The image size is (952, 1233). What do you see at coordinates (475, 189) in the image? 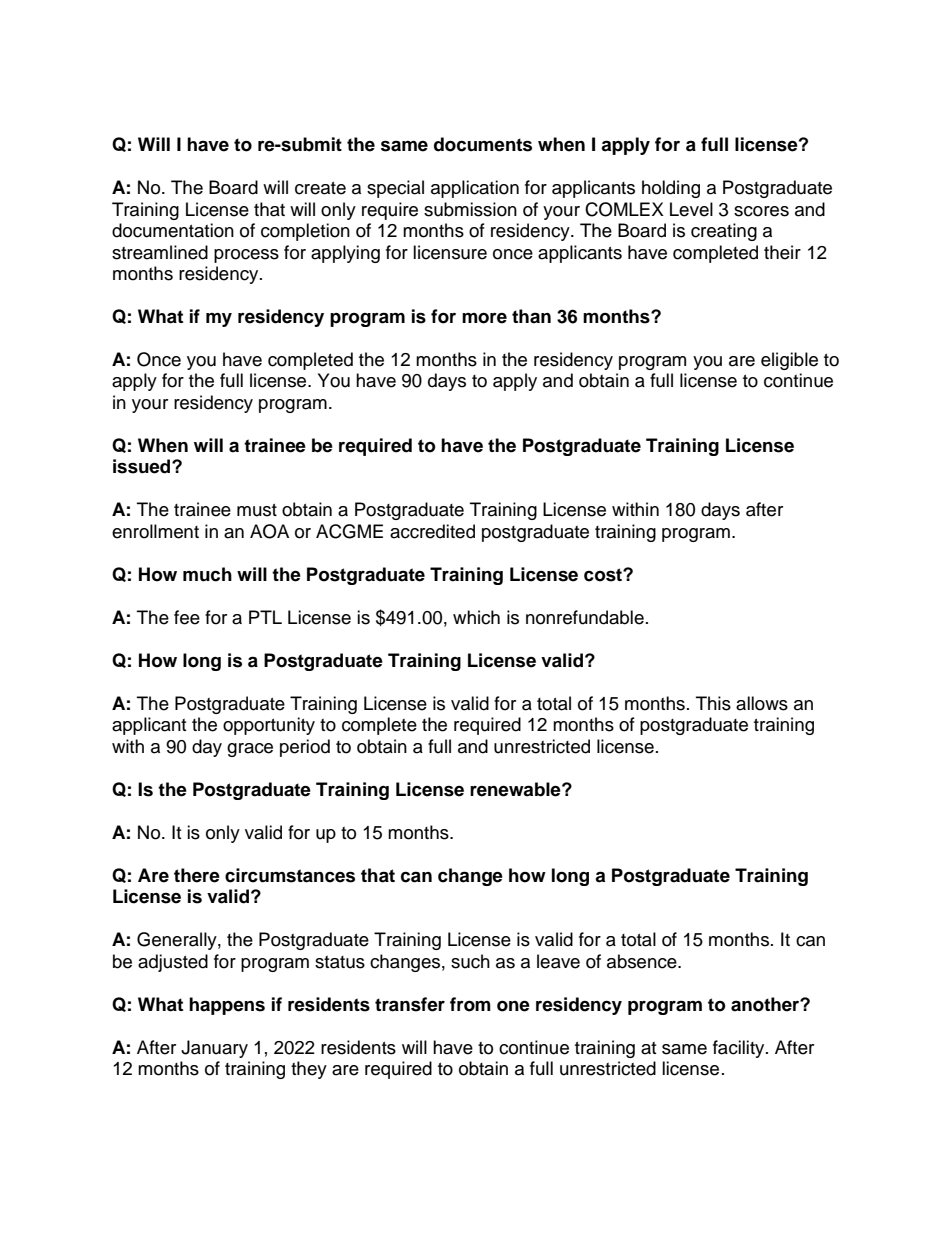
I see `application` at bounding box center [475, 189].
